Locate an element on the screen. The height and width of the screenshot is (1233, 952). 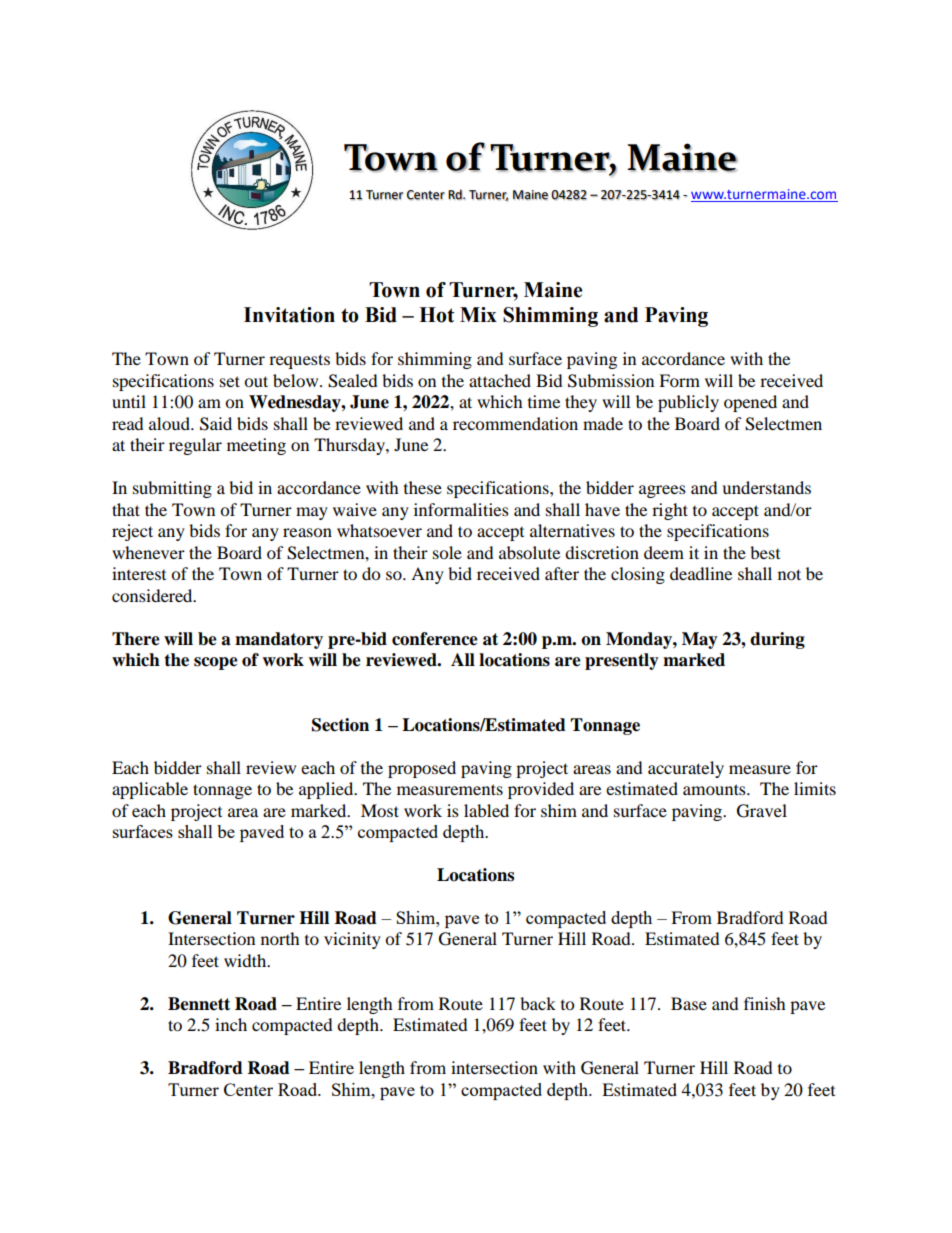
finish is located at coordinates (765, 1003).
